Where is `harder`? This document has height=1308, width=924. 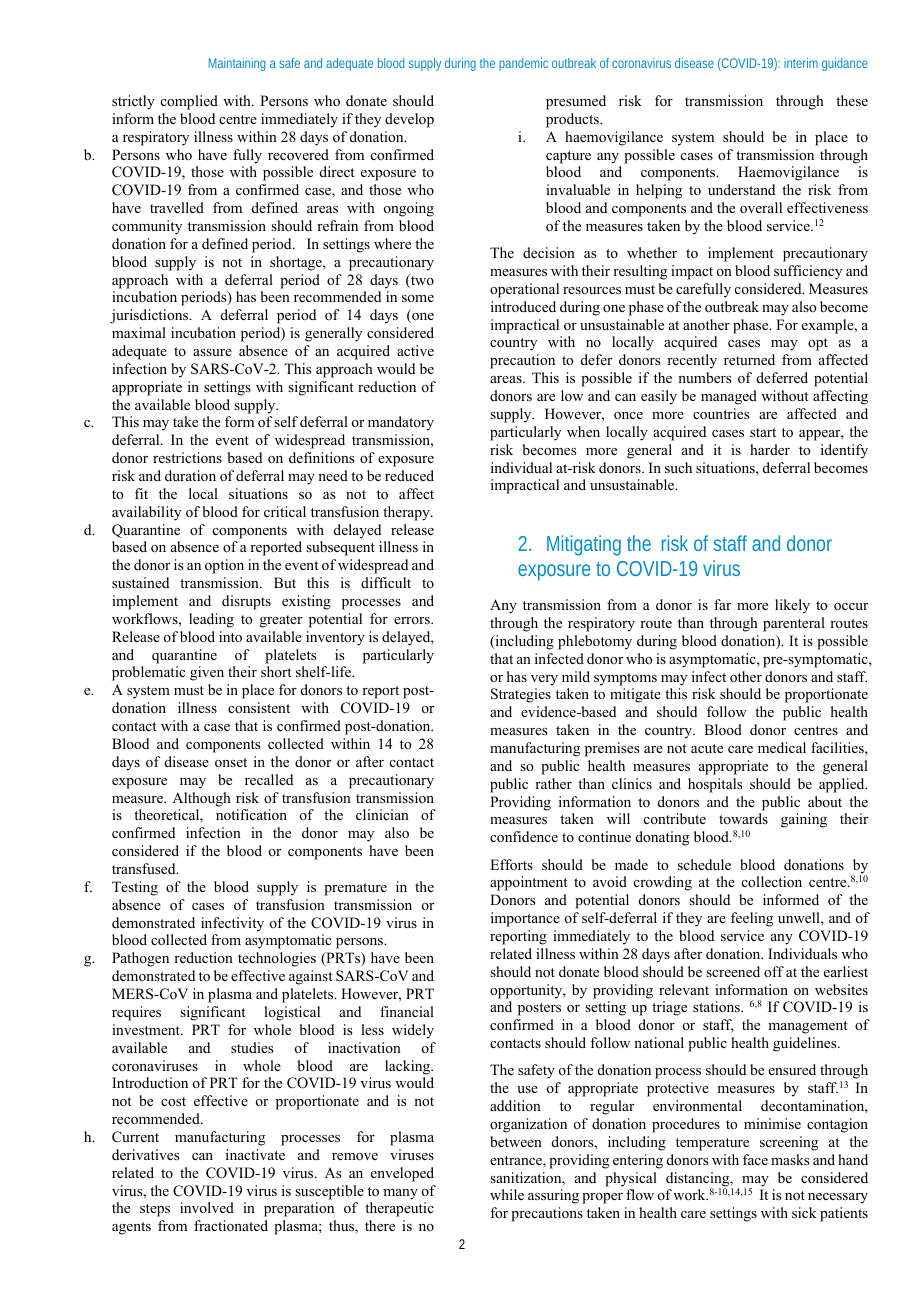 harder is located at coordinates (770, 449).
